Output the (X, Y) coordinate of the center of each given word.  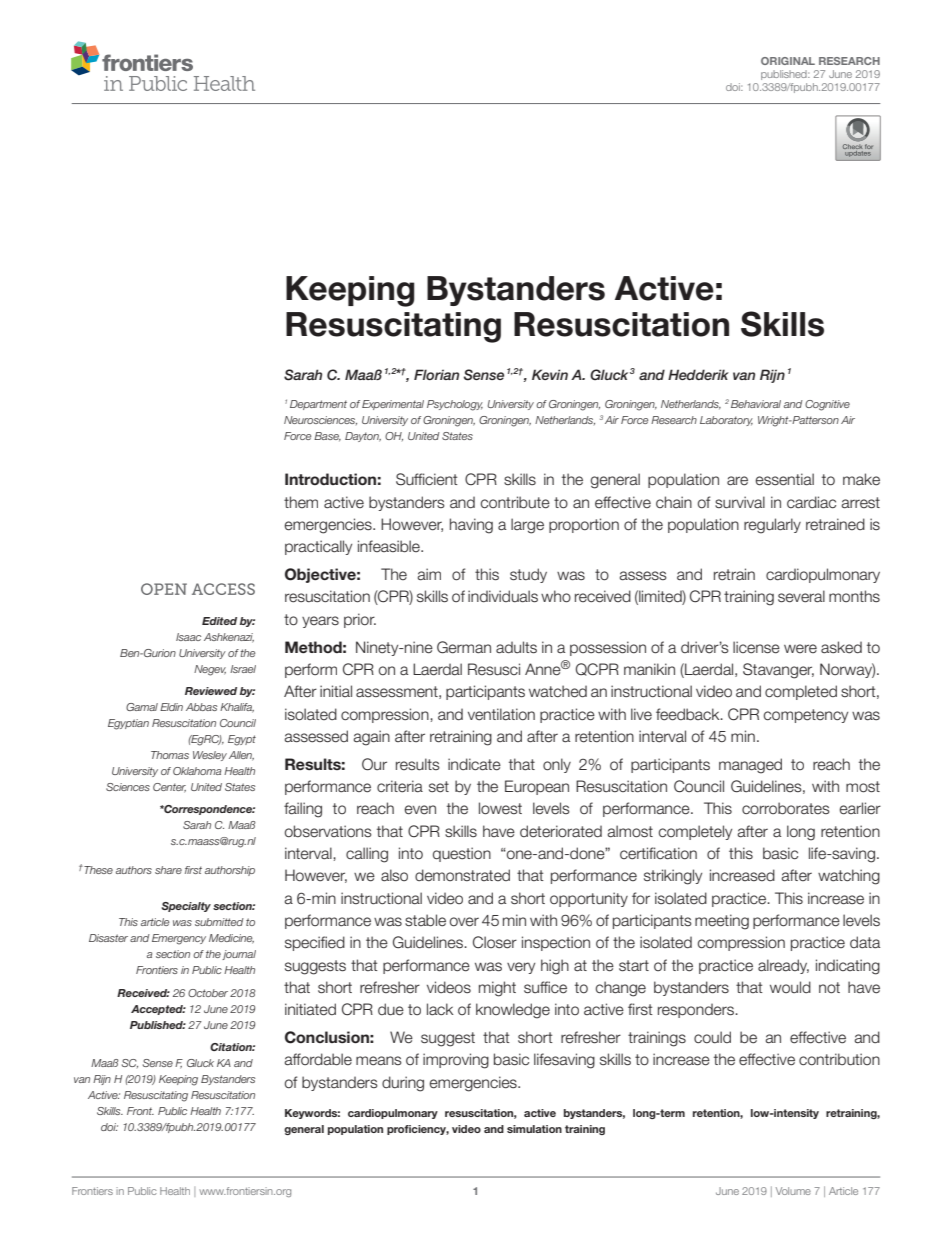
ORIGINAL (788, 61)
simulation (534, 1129)
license (756, 647)
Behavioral (756, 404)
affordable (318, 1059)
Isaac (188, 637)
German (464, 647)
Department (318, 405)
